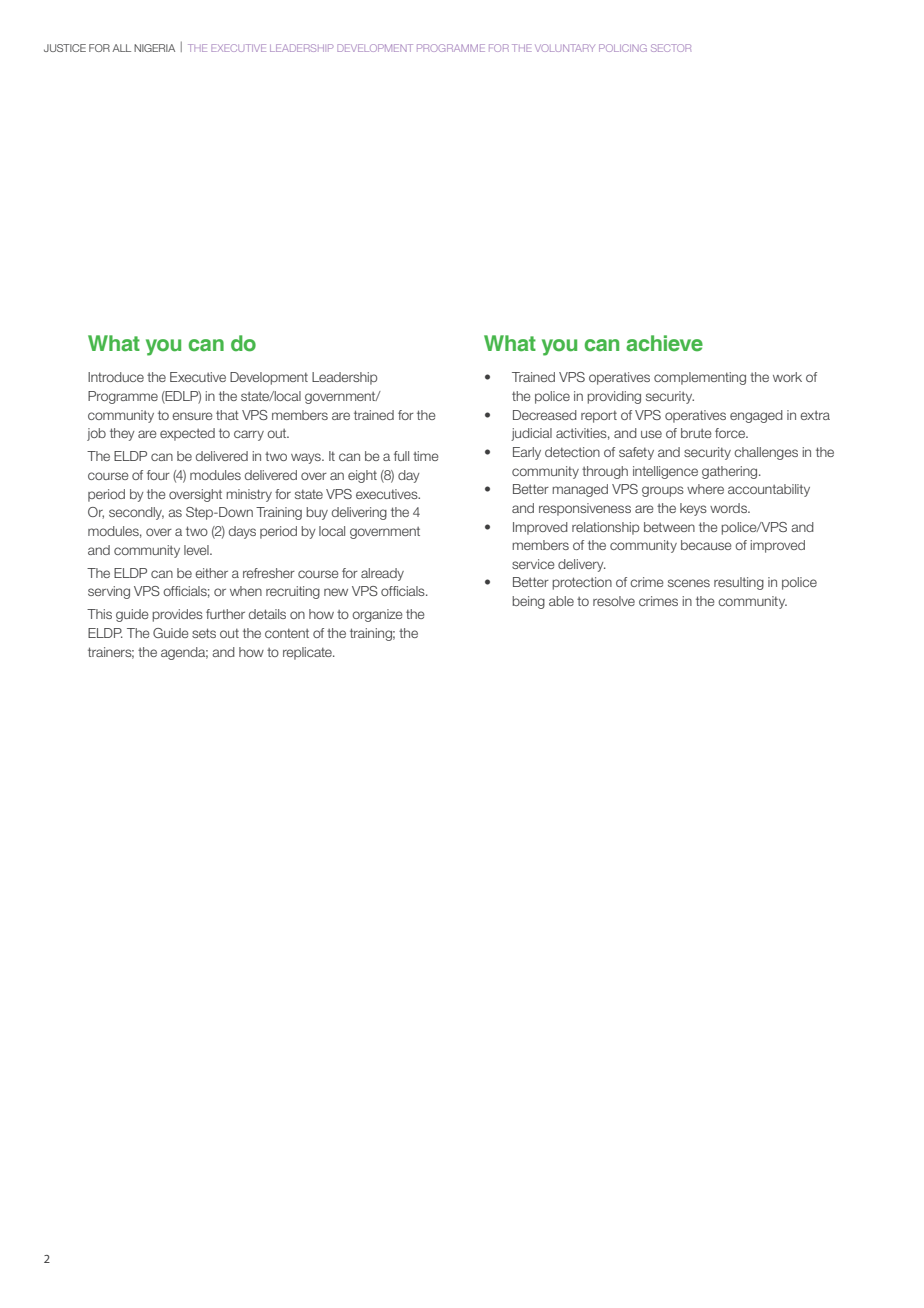 The image size is (924, 1308). Describe the element at coordinates (154, 48) in the image. I see `NIGERIA` at that location.
